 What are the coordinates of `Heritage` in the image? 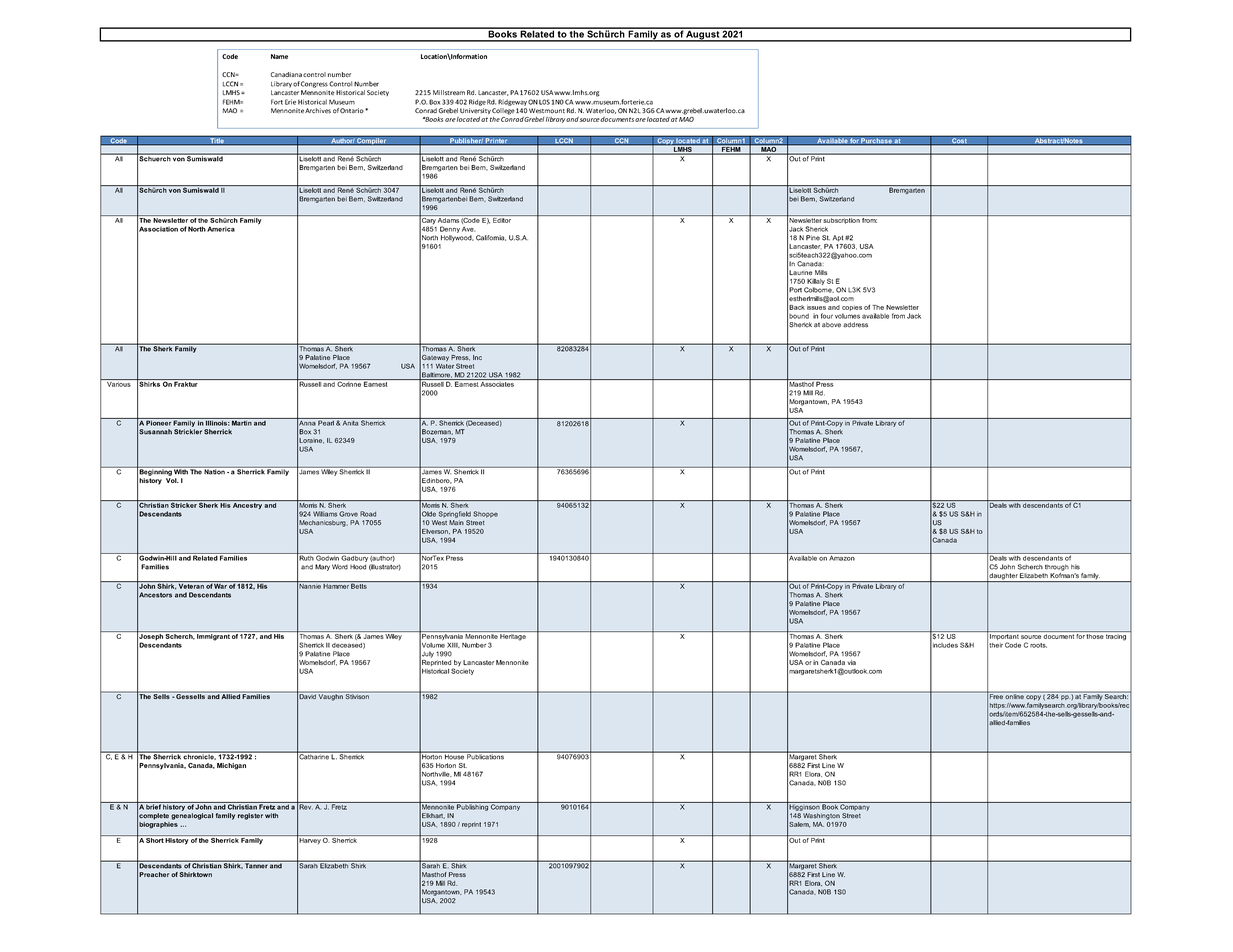 It's located at (513, 637).
